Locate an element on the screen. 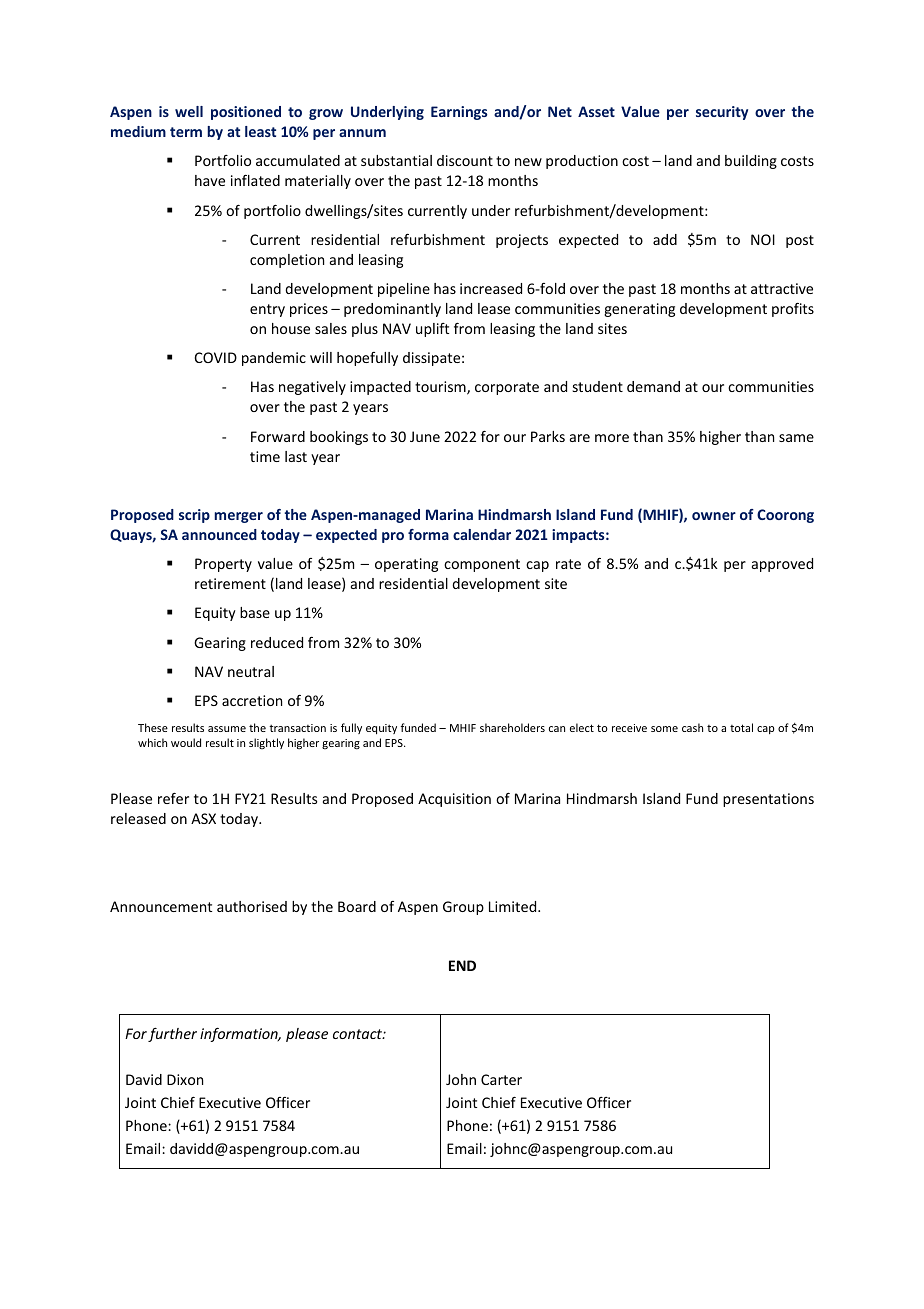 The height and width of the screenshot is (1309, 924). further is located at coordinates (172, 1034).
